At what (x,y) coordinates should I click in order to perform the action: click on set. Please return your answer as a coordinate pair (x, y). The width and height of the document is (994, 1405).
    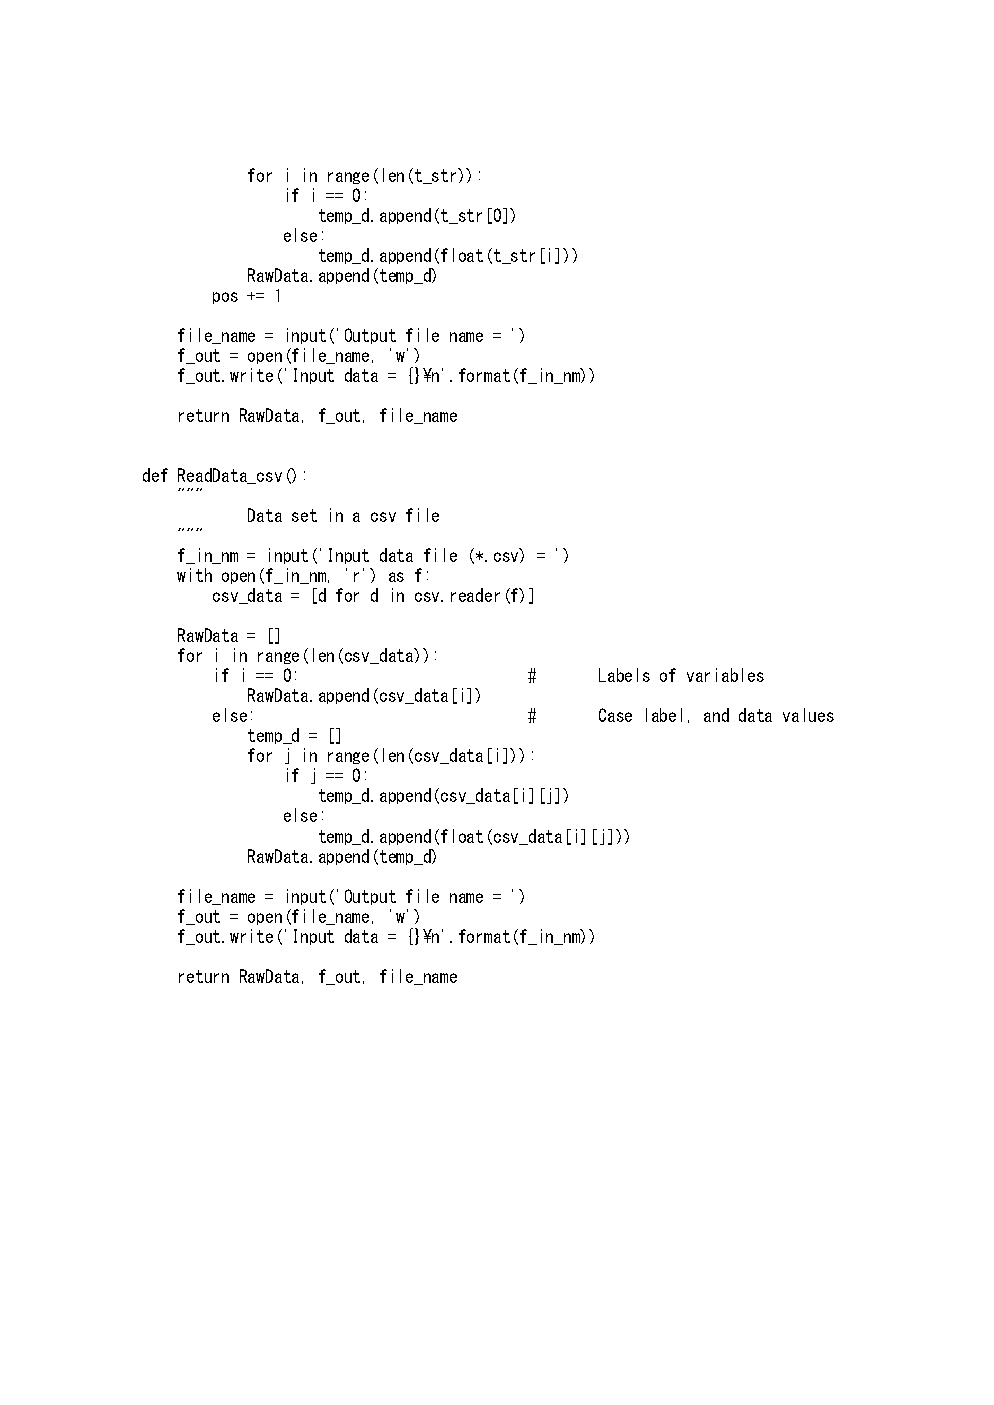
    Looking at the image, I should click on (304, 515).
